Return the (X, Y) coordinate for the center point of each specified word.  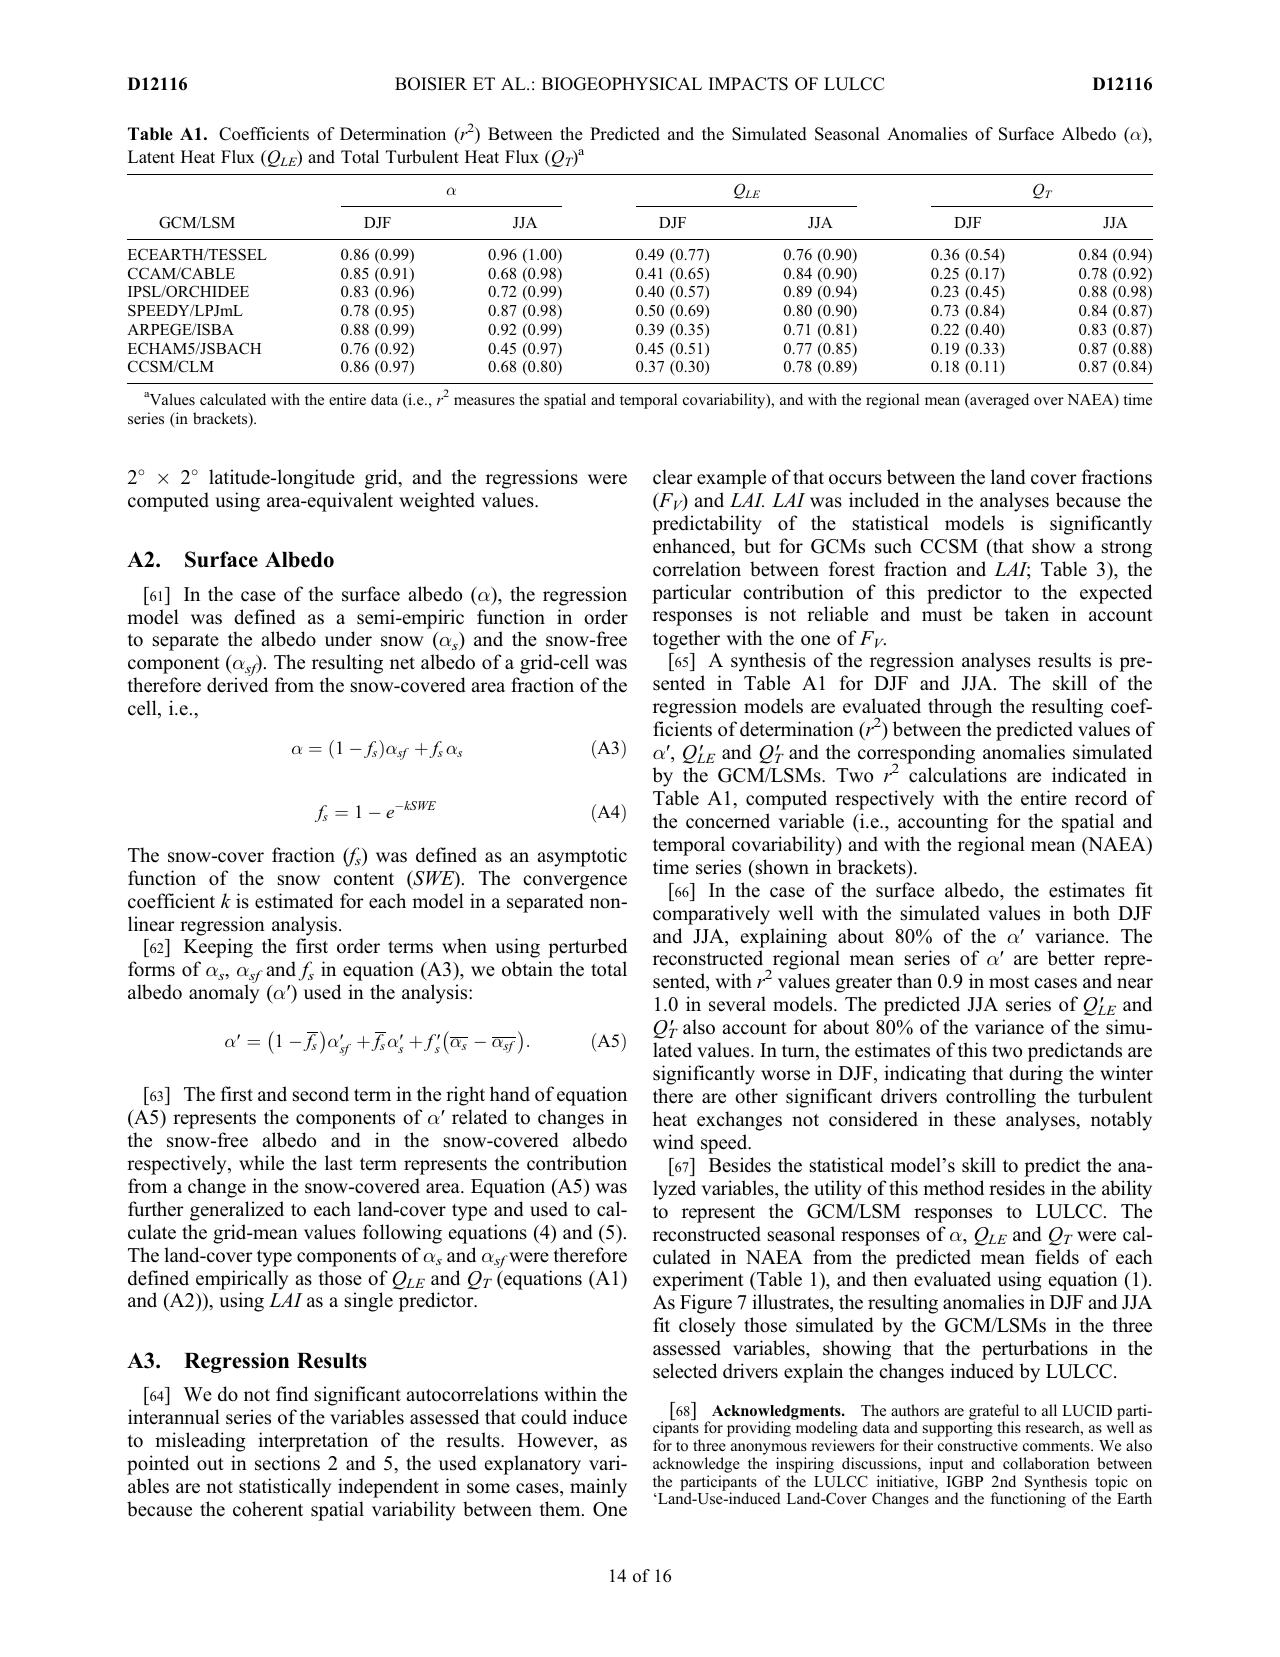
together (686, 640)
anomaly (224, 994)
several (737, 1004)
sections (287, 1463)
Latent (151, 157)
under (348, 639)
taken (1027, 614)
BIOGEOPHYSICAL (622, 84)
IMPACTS (748, 84)
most (1009, 982)
